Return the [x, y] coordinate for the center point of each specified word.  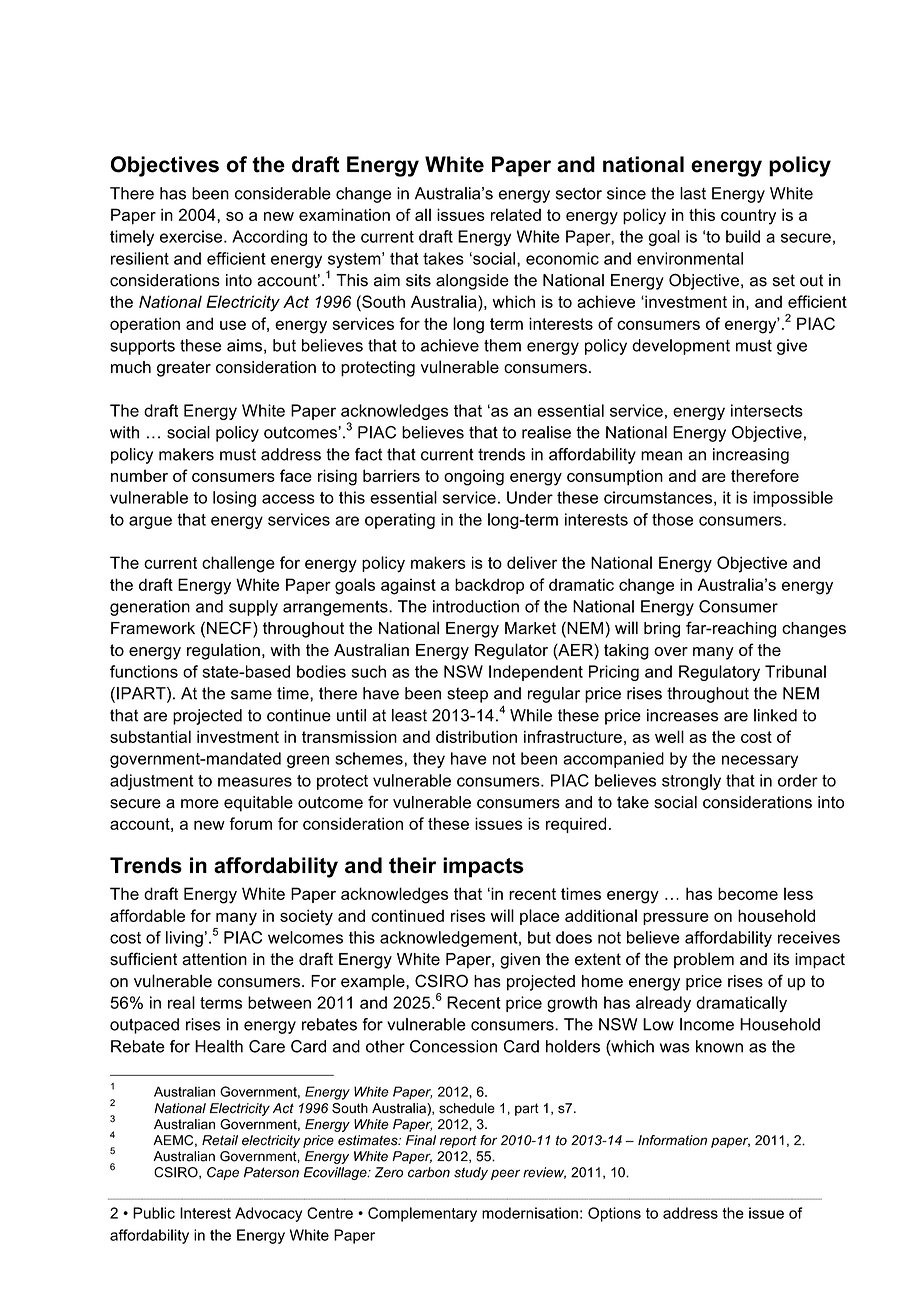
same [251, 695]
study [471, 1173]
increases [682, 715]
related [516, 214]
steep [467, 695]
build [743, 236]
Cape [223, 1173]
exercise [192, 236]
